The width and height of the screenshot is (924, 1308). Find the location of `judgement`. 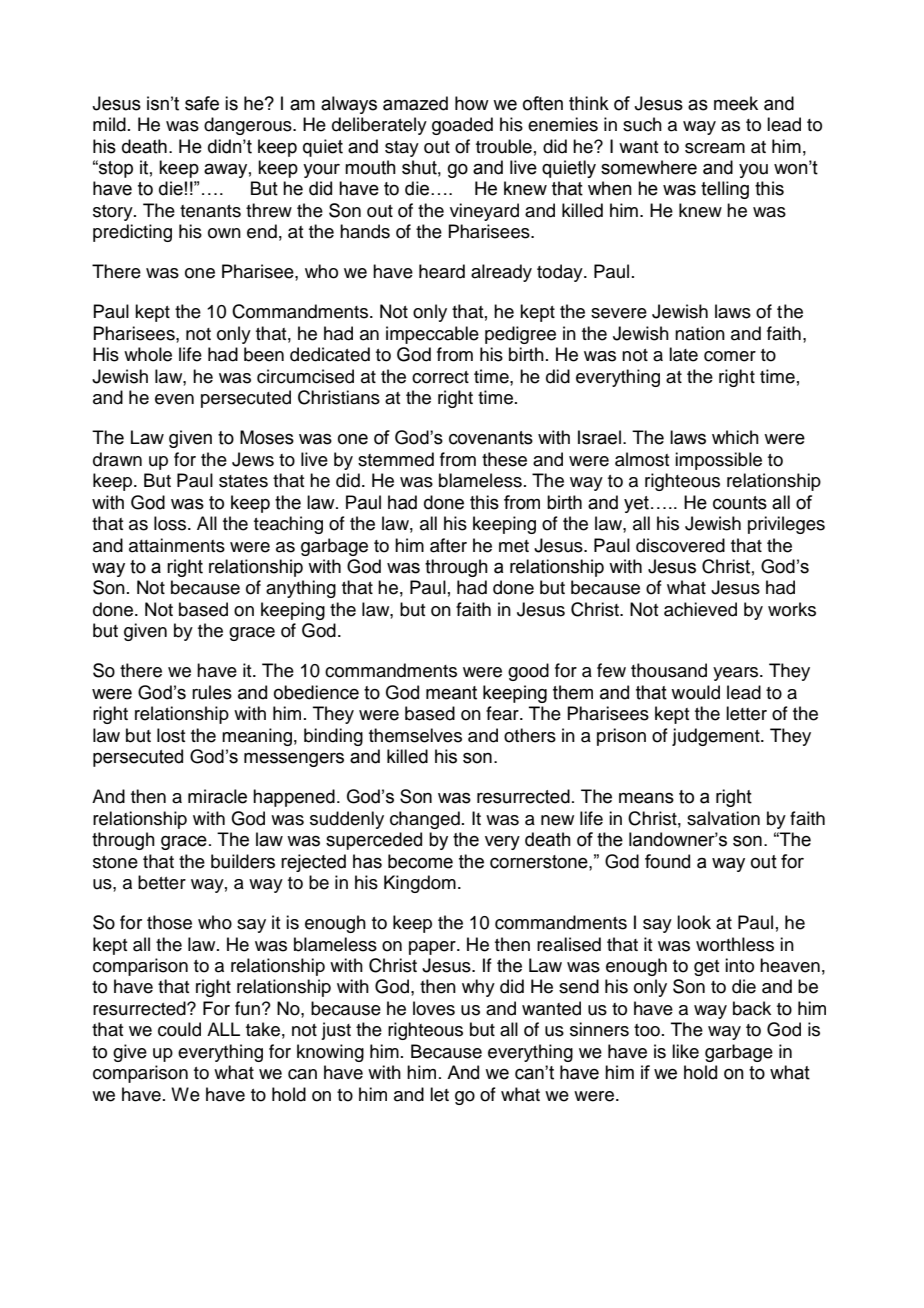

judgement is located at coordinates (717, 737).
